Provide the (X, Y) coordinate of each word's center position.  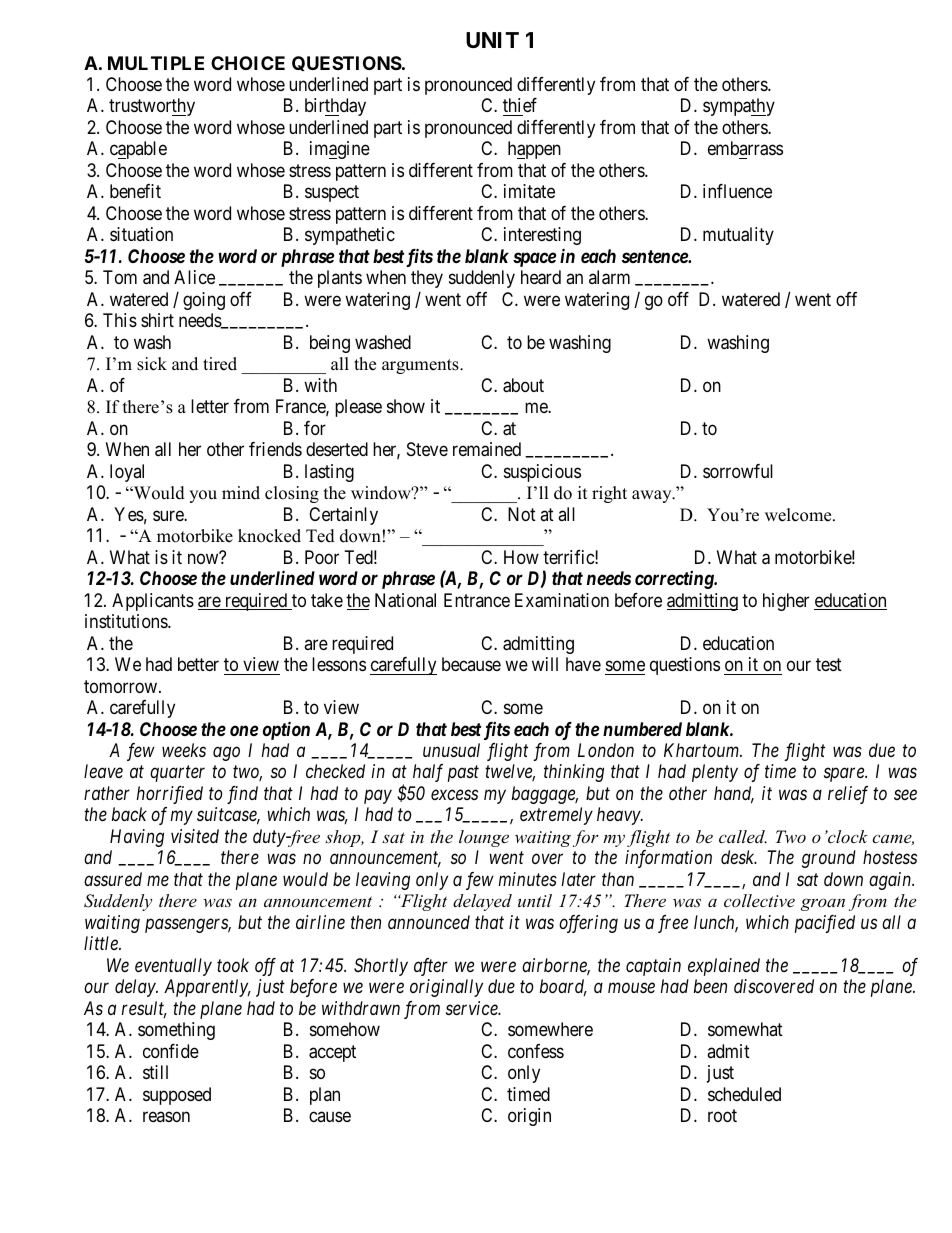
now (204, 558)
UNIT (492, 40)
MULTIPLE (156, 63)
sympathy (739, 107)
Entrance (477, 600)
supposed (177, 1096)
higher (786, 602)
